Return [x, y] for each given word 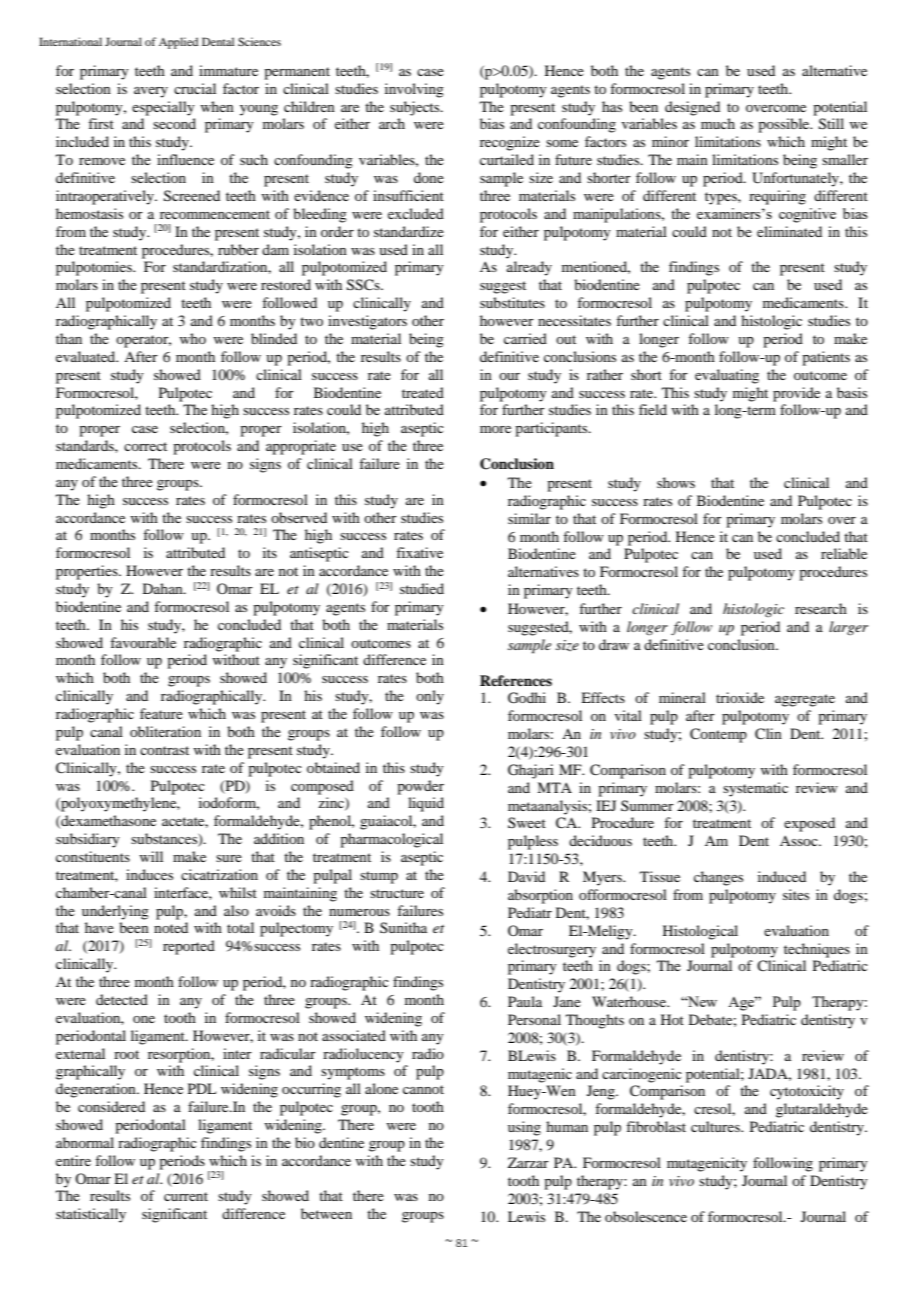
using [524, 1128]
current [186, 1196]
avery [151, 92]
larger [848, 628]
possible [785, 125]
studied [422, 588]
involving [414, 90]
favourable [143, 642]
